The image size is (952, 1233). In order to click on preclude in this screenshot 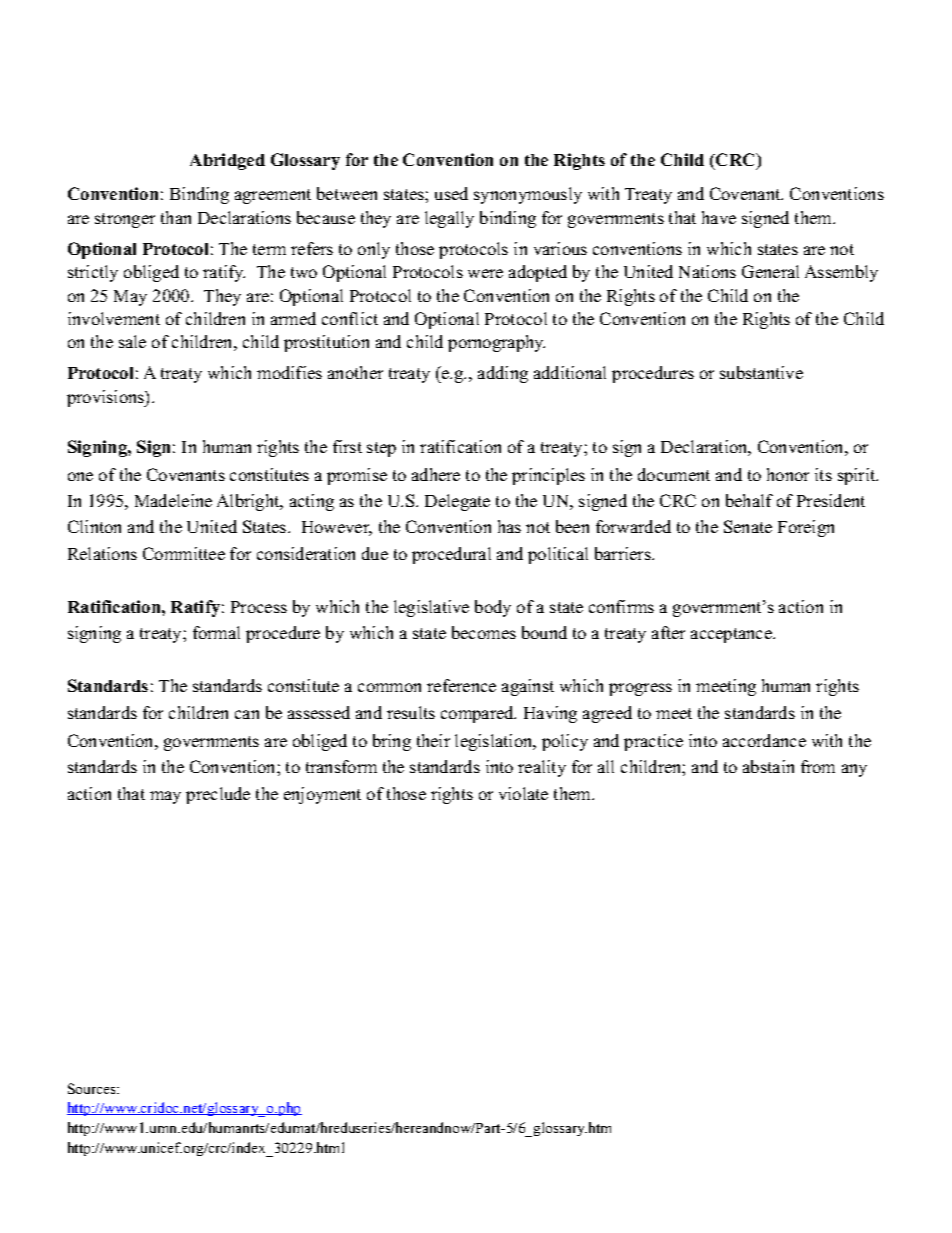, I will do `click(218, 795)`.
